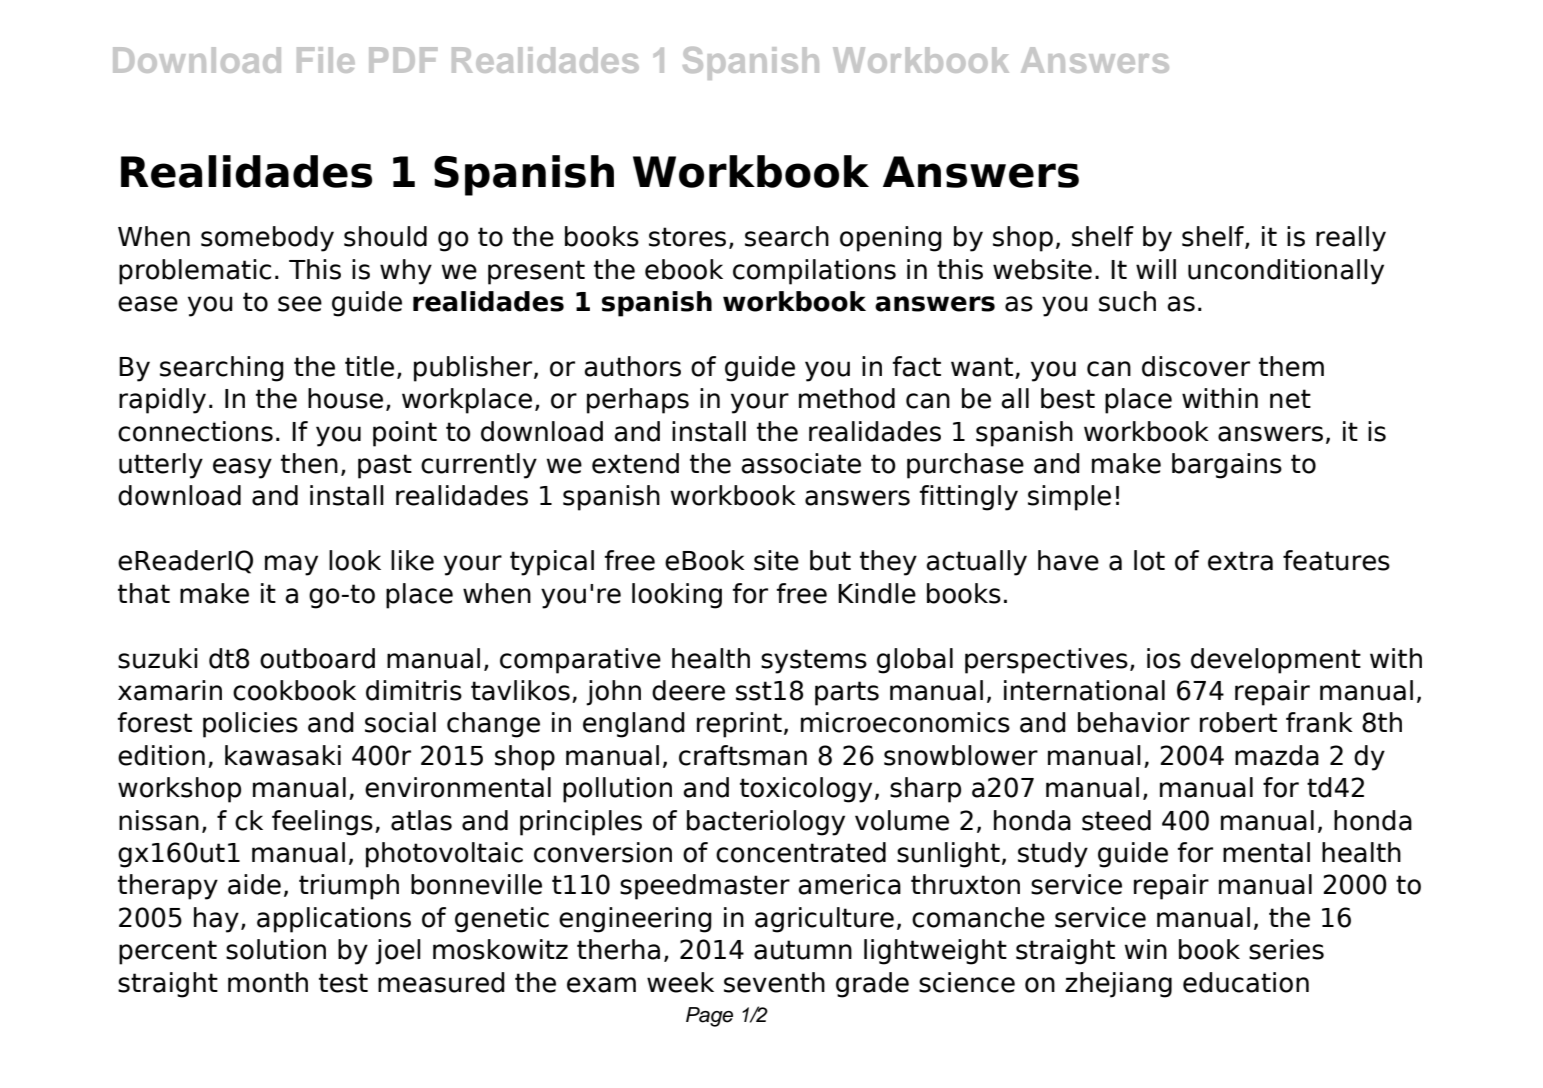 The width and height of the screenshot is (1543, 1088). What do you see at coordinates (814, 661) in the screenshot?
I see `systems` at bounding box center [814, 661].
